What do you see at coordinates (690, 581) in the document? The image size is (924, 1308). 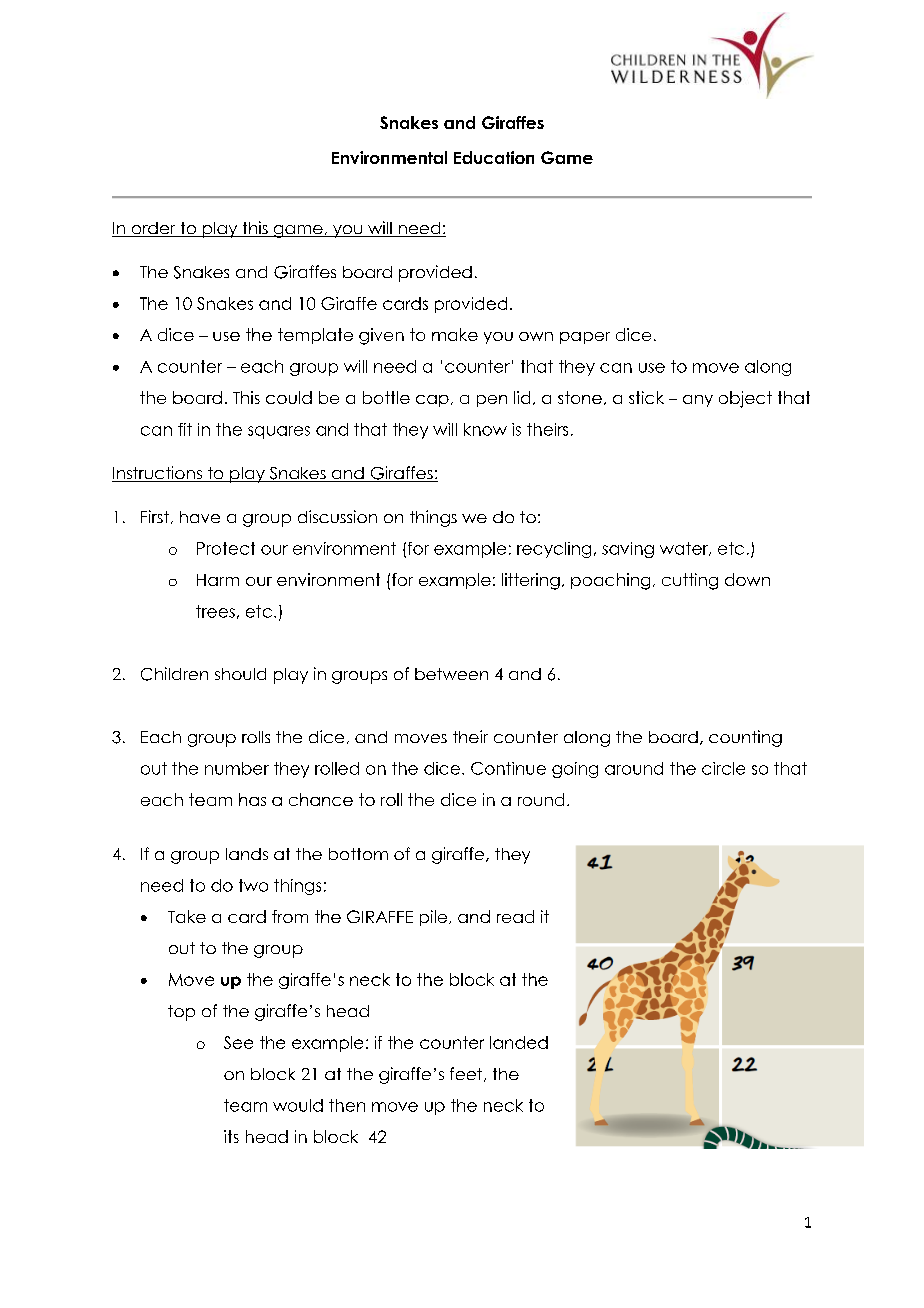 I see `cutting` at bounding box center [690, 581].
